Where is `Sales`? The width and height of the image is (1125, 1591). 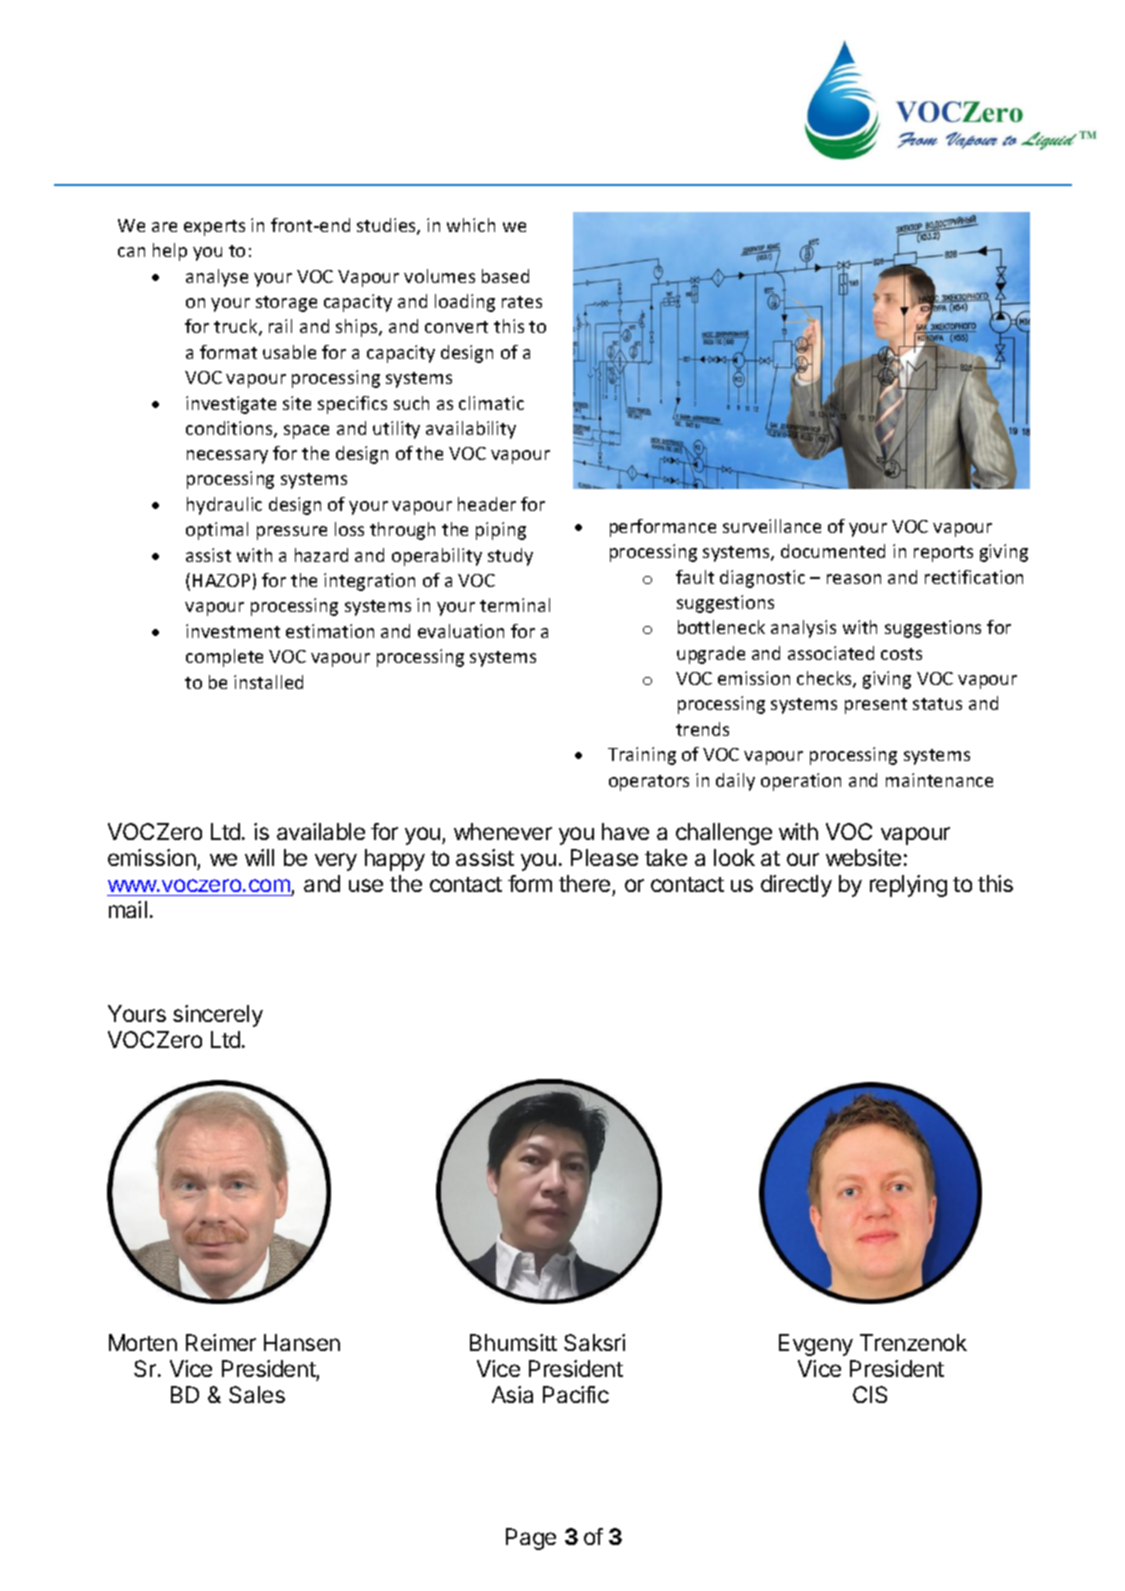
Sales is located at coordinates (257, 1394).
